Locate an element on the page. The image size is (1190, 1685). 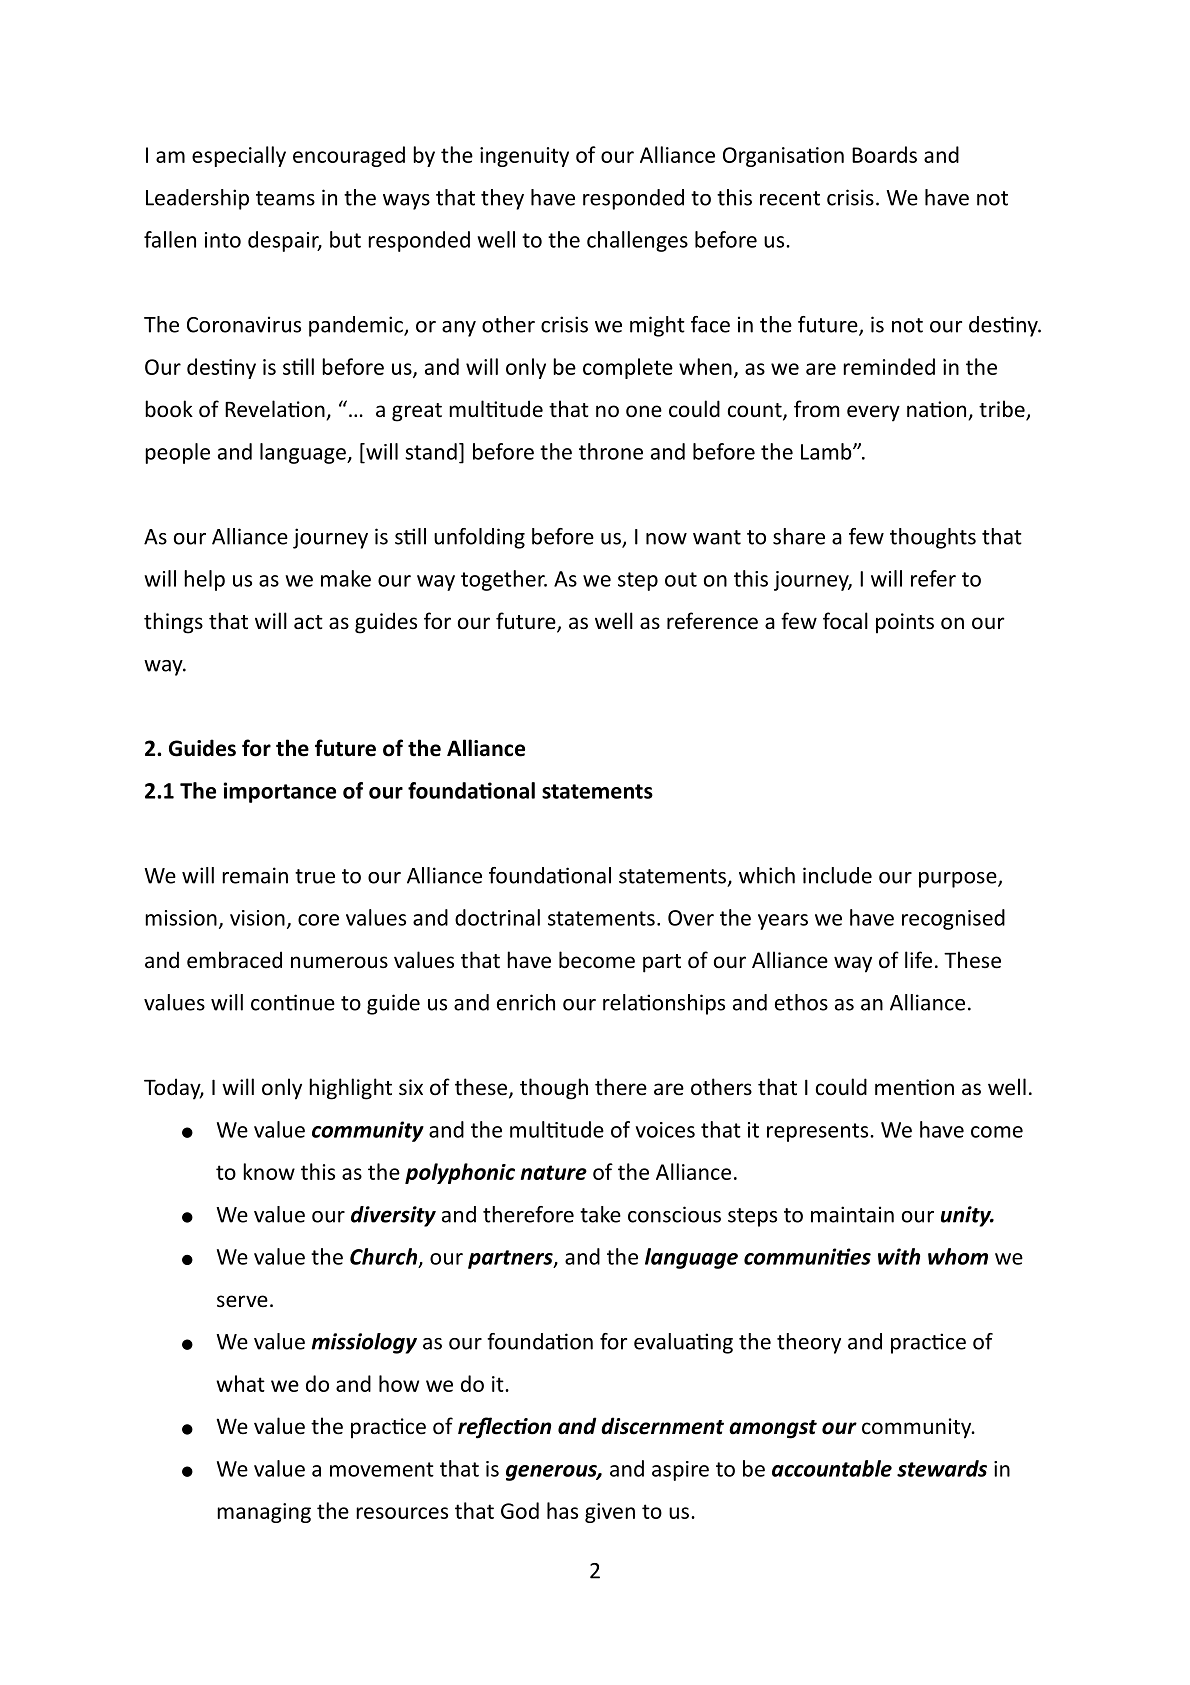
stewards is located at coordinates (942, 1468).
